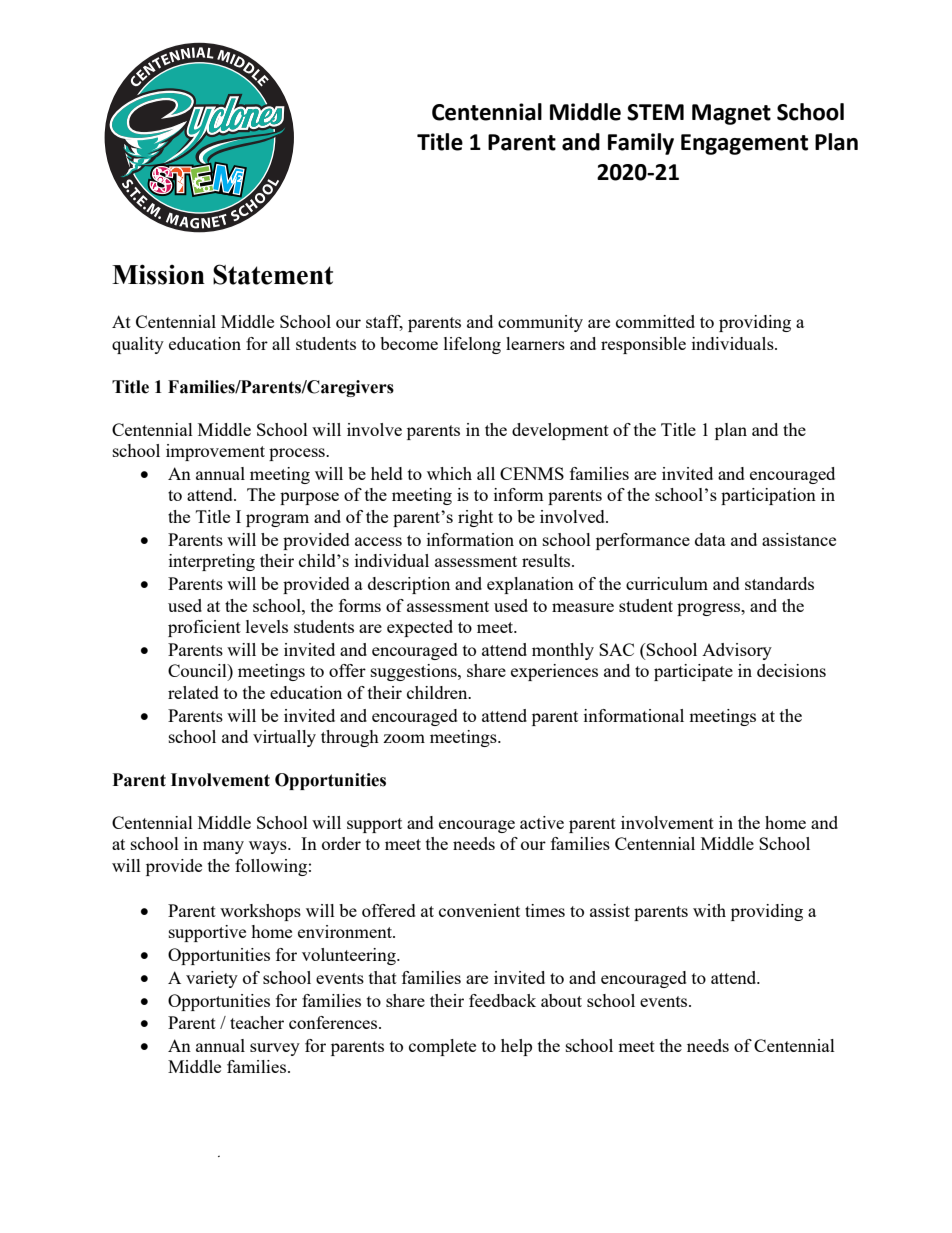 This document has width=952, height=1233. What do you see at coordinates (641, 144) in the document?
I see `Family` at bounding box center [641, 144].
